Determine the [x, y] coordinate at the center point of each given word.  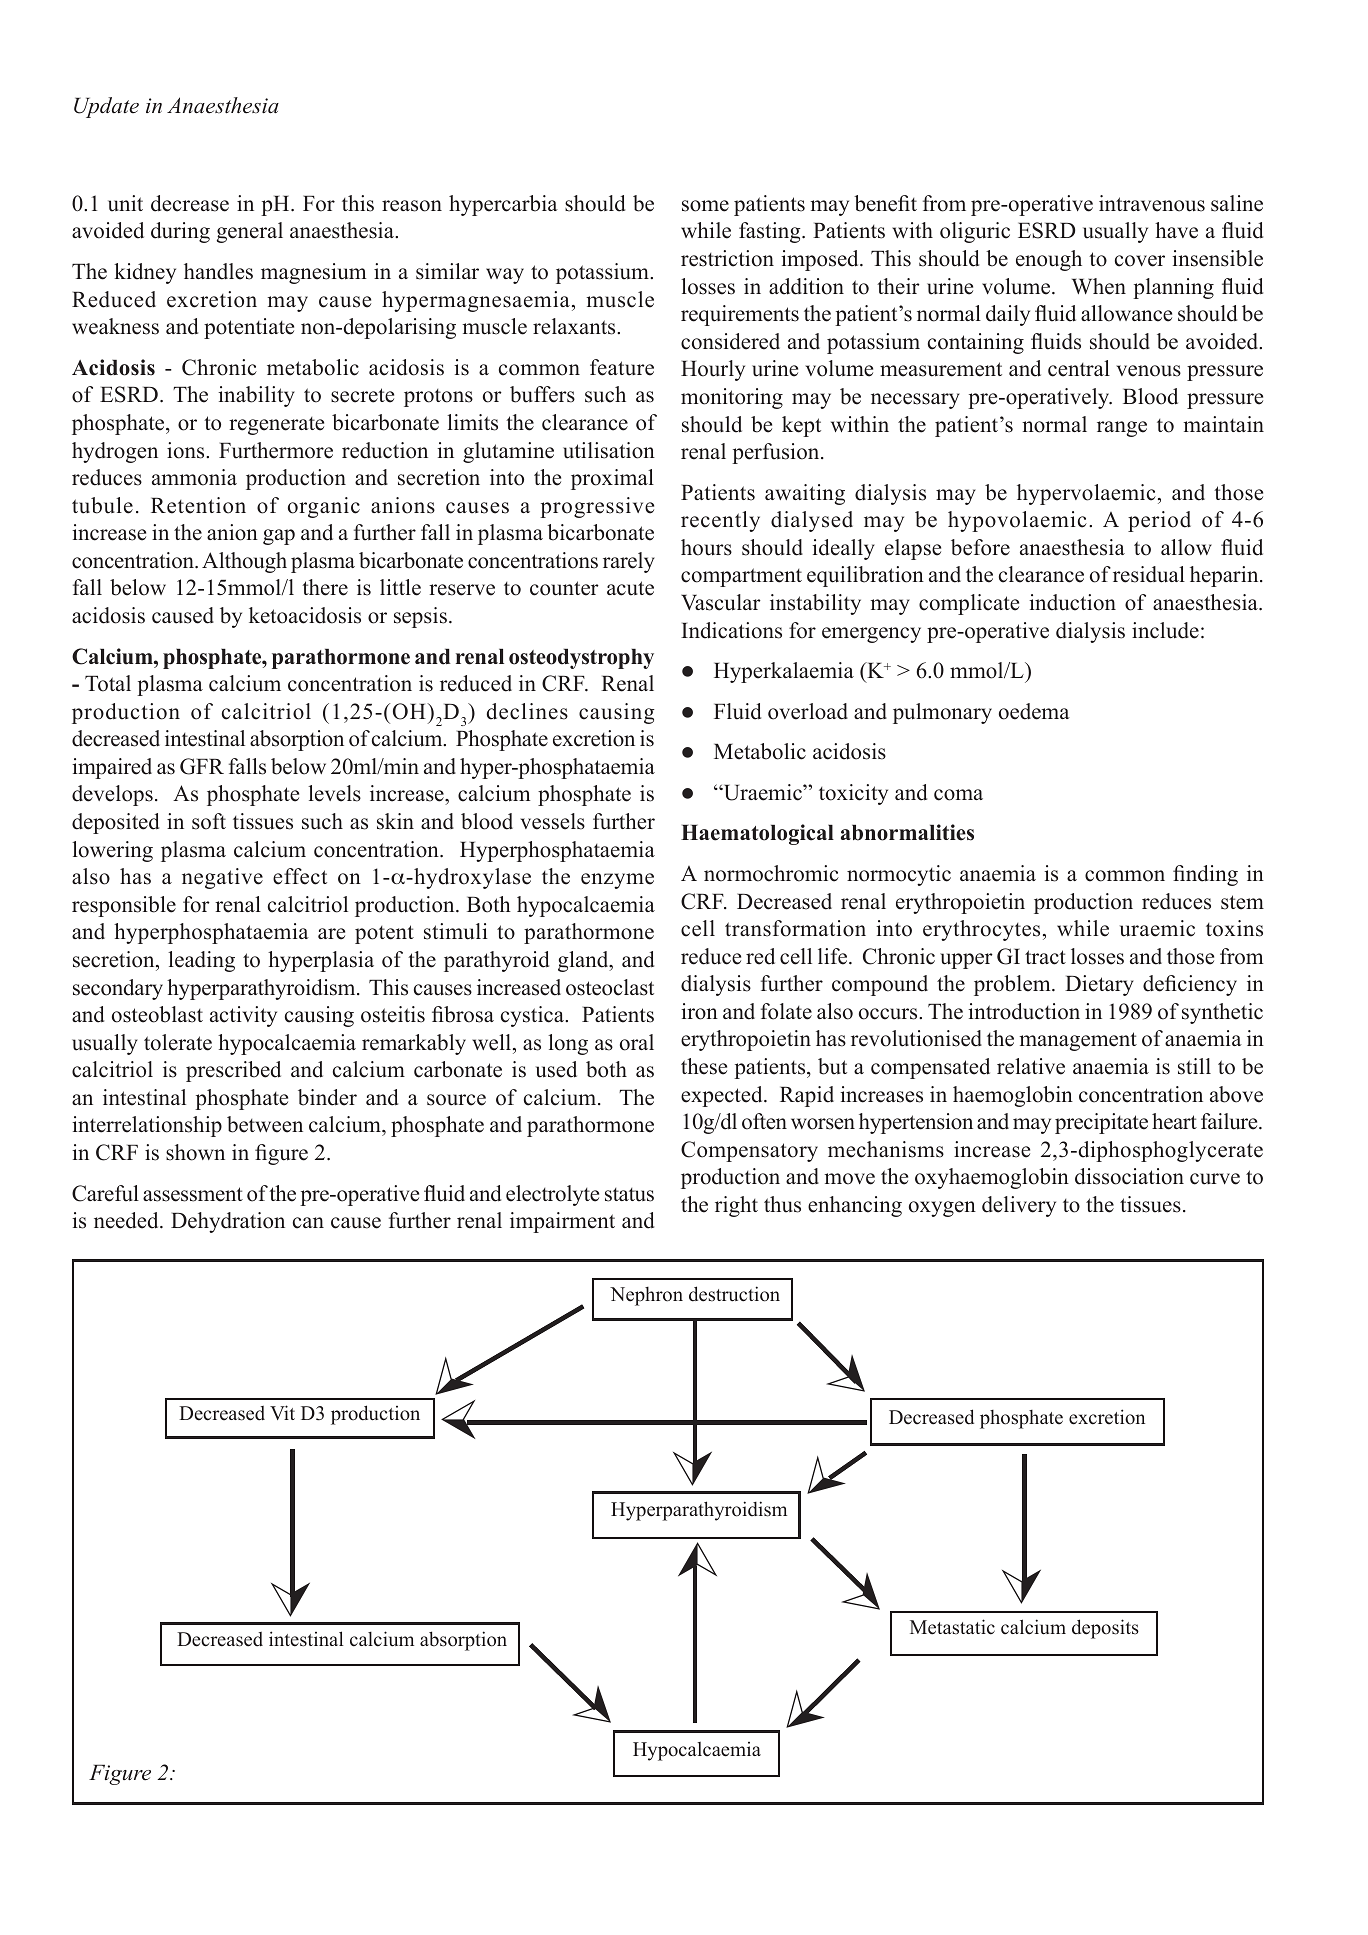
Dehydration [228, 1222]
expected [723, 1096]
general [250, 232]
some [705, 206]
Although [244, 562]
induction [1072, 602]
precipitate [1101, 1123]
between [265, 1124]
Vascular [721, 602]
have [1176, 230]
